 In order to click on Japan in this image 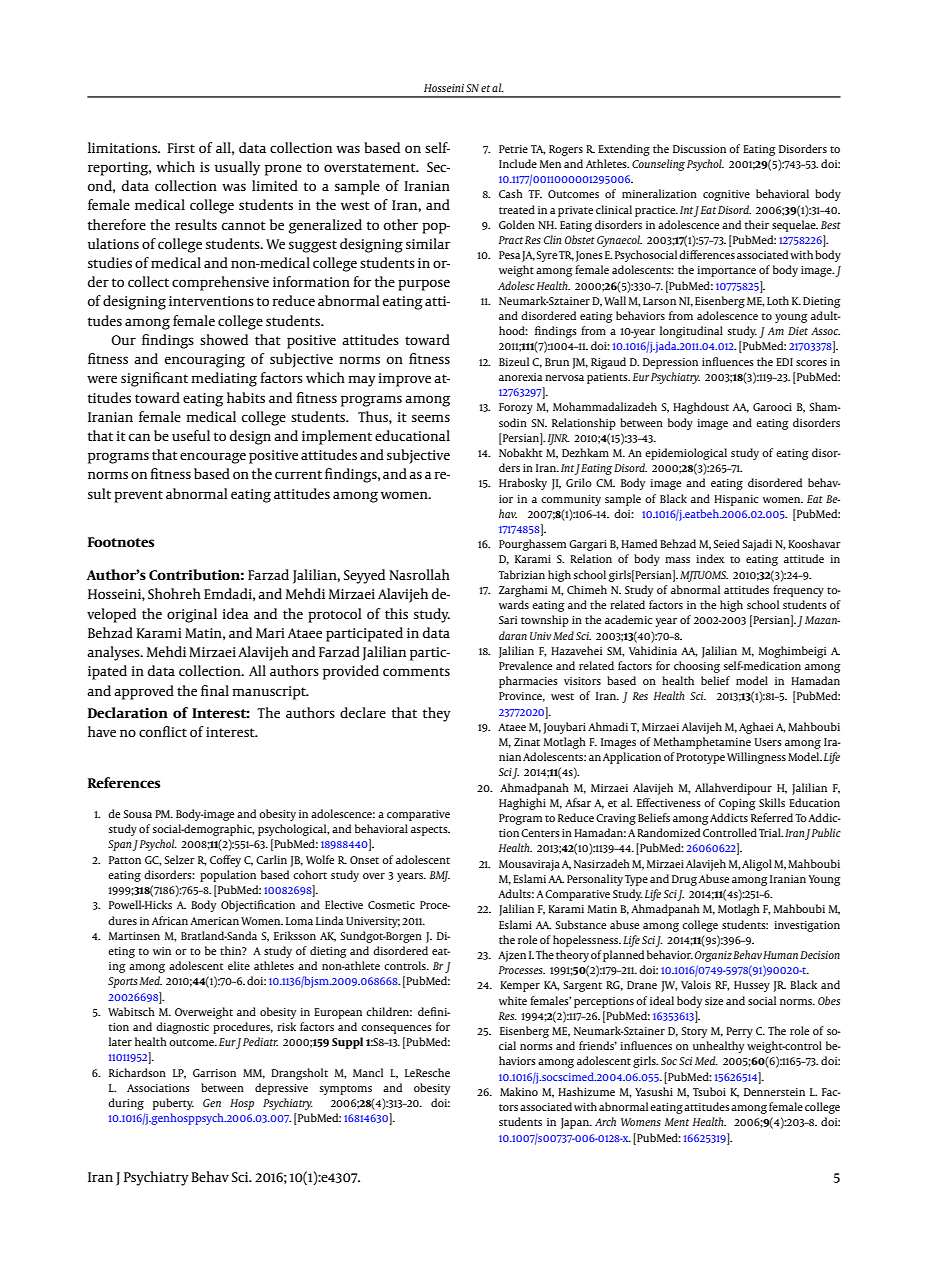, I will do `click(576, 1123)`.
